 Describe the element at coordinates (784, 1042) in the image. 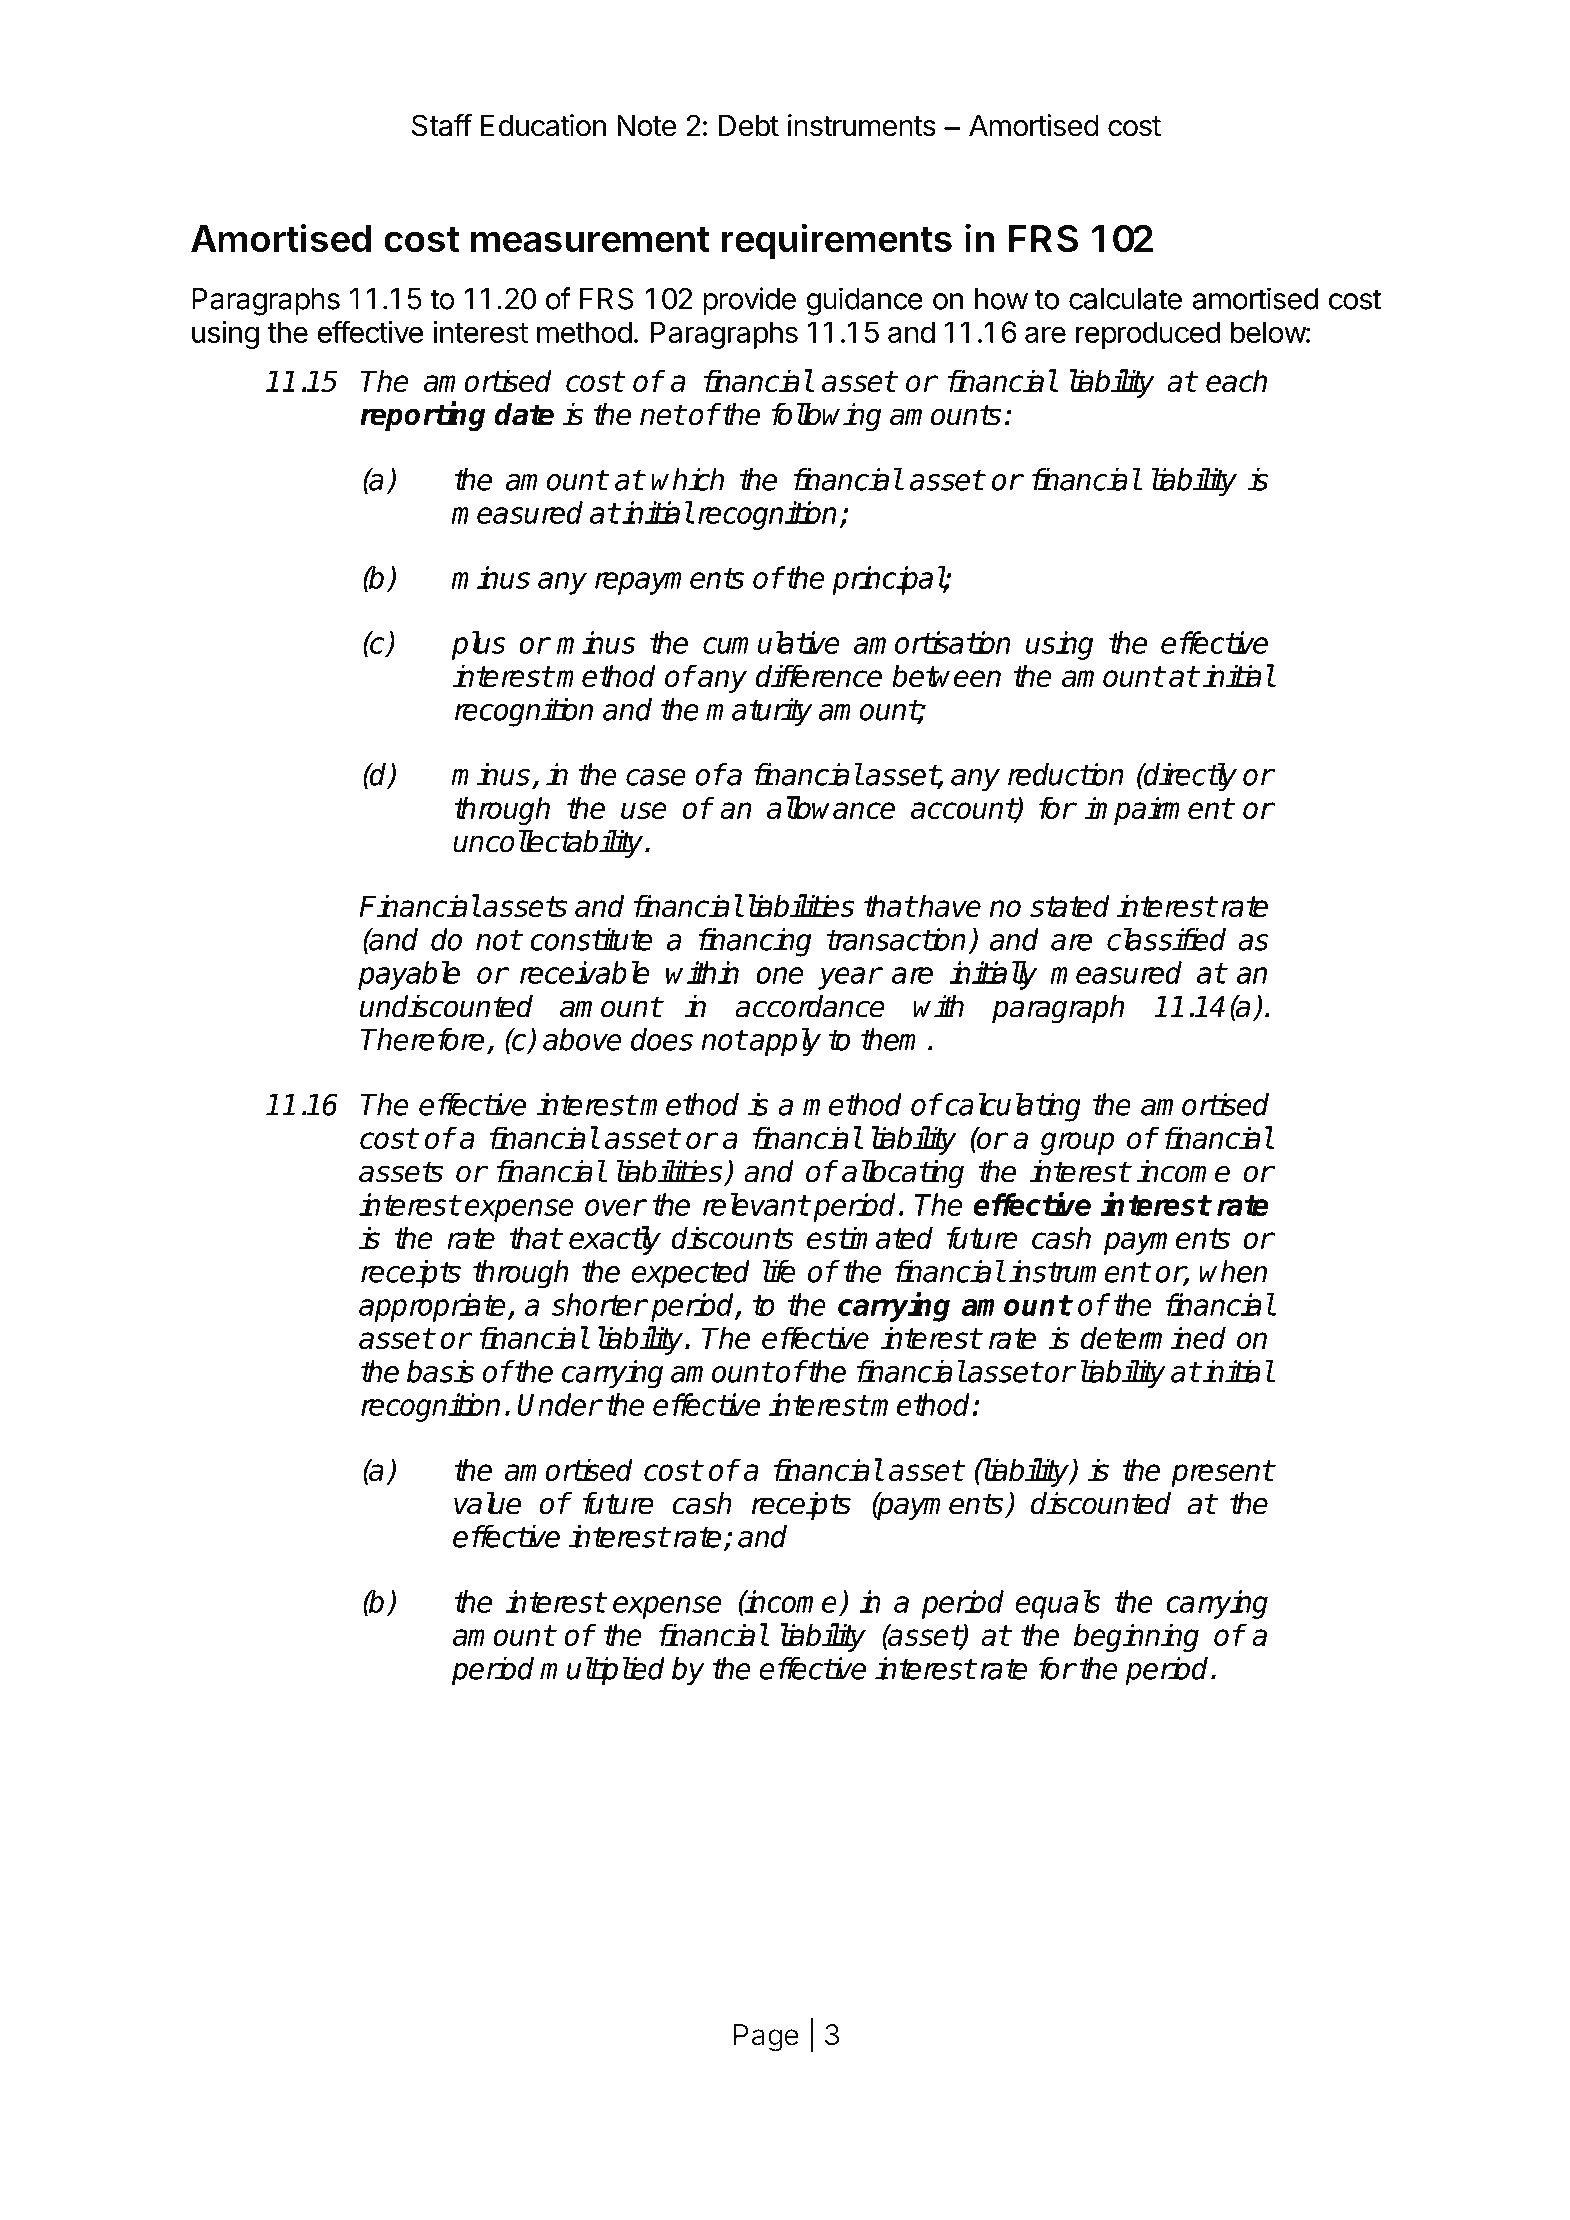

I see `apply` at that location.
